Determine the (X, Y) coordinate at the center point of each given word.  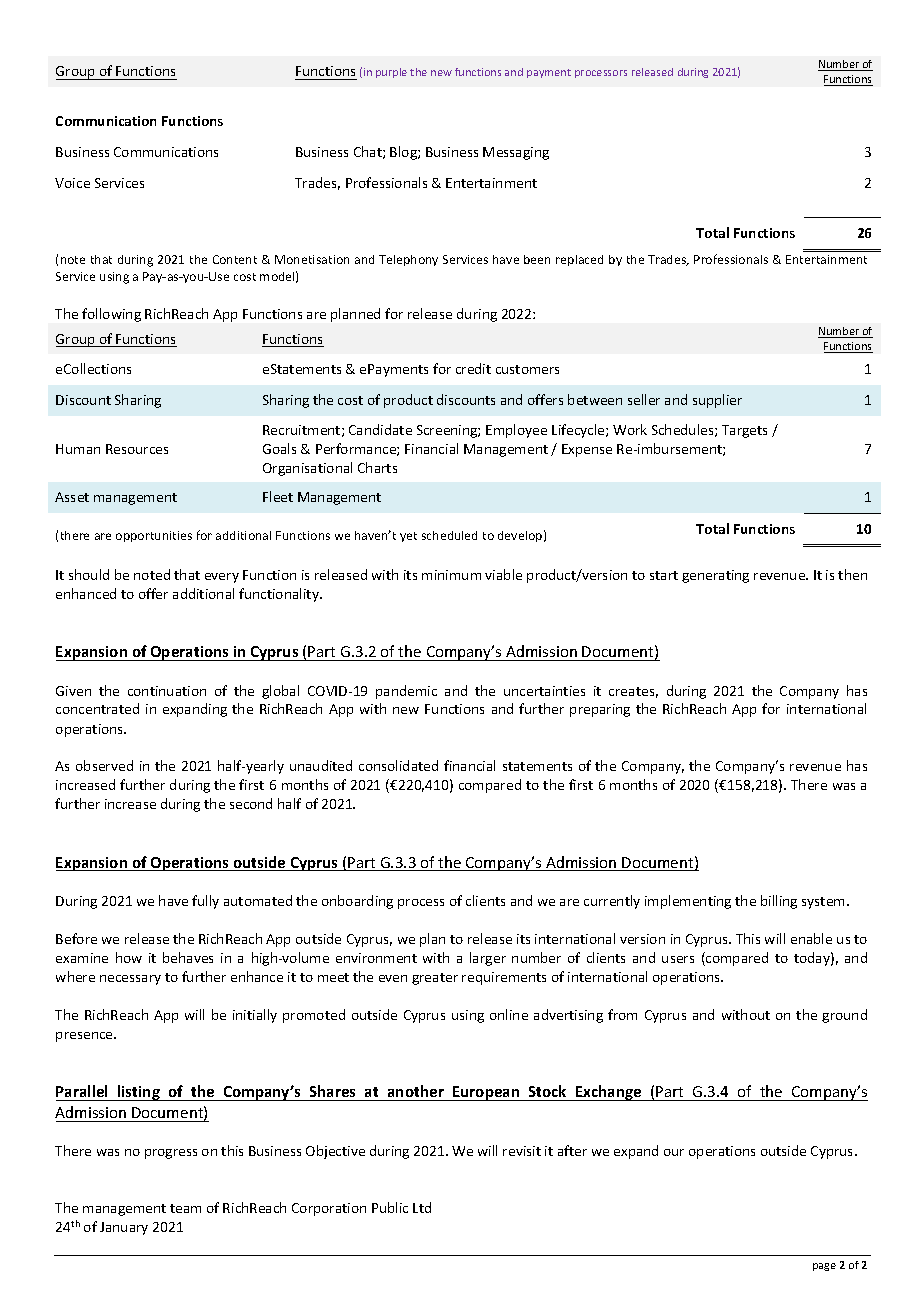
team (185, 1208)
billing (779, 902)
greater (435, 979)
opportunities (154, 536)
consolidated (398, 765)
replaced (579, 260)
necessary (130, 980)
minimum (451, 575)
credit (473, 368)
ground (844, 1016)
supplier (717, 401)
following (111, 315)
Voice (72, 183)
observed (104, 765)
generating (715, 576)
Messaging (516, 153)
